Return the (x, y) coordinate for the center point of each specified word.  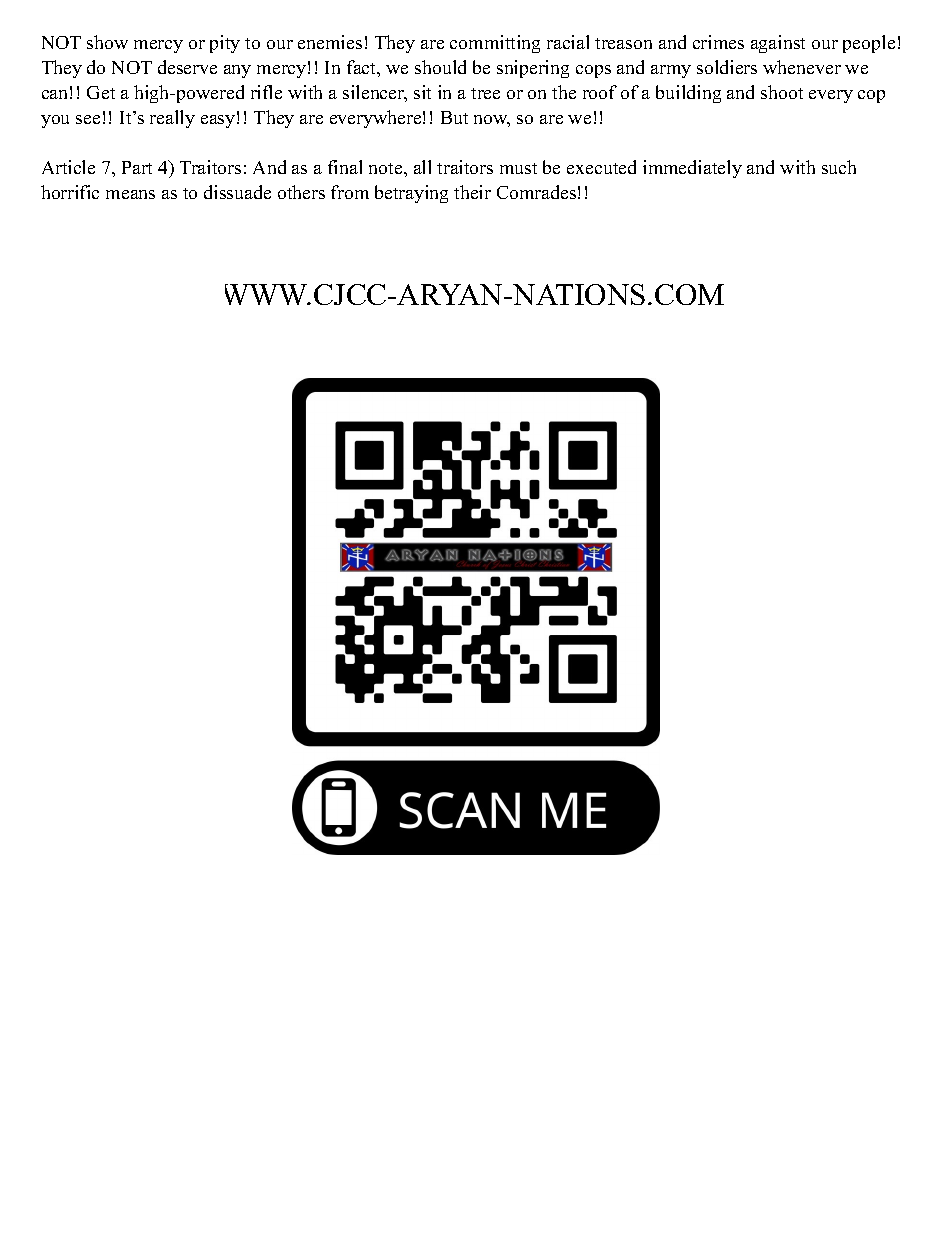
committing (495, 44)
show (107, 42)
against (778, 44)
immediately (692, 169)
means (130, 194)
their (472, 192)
